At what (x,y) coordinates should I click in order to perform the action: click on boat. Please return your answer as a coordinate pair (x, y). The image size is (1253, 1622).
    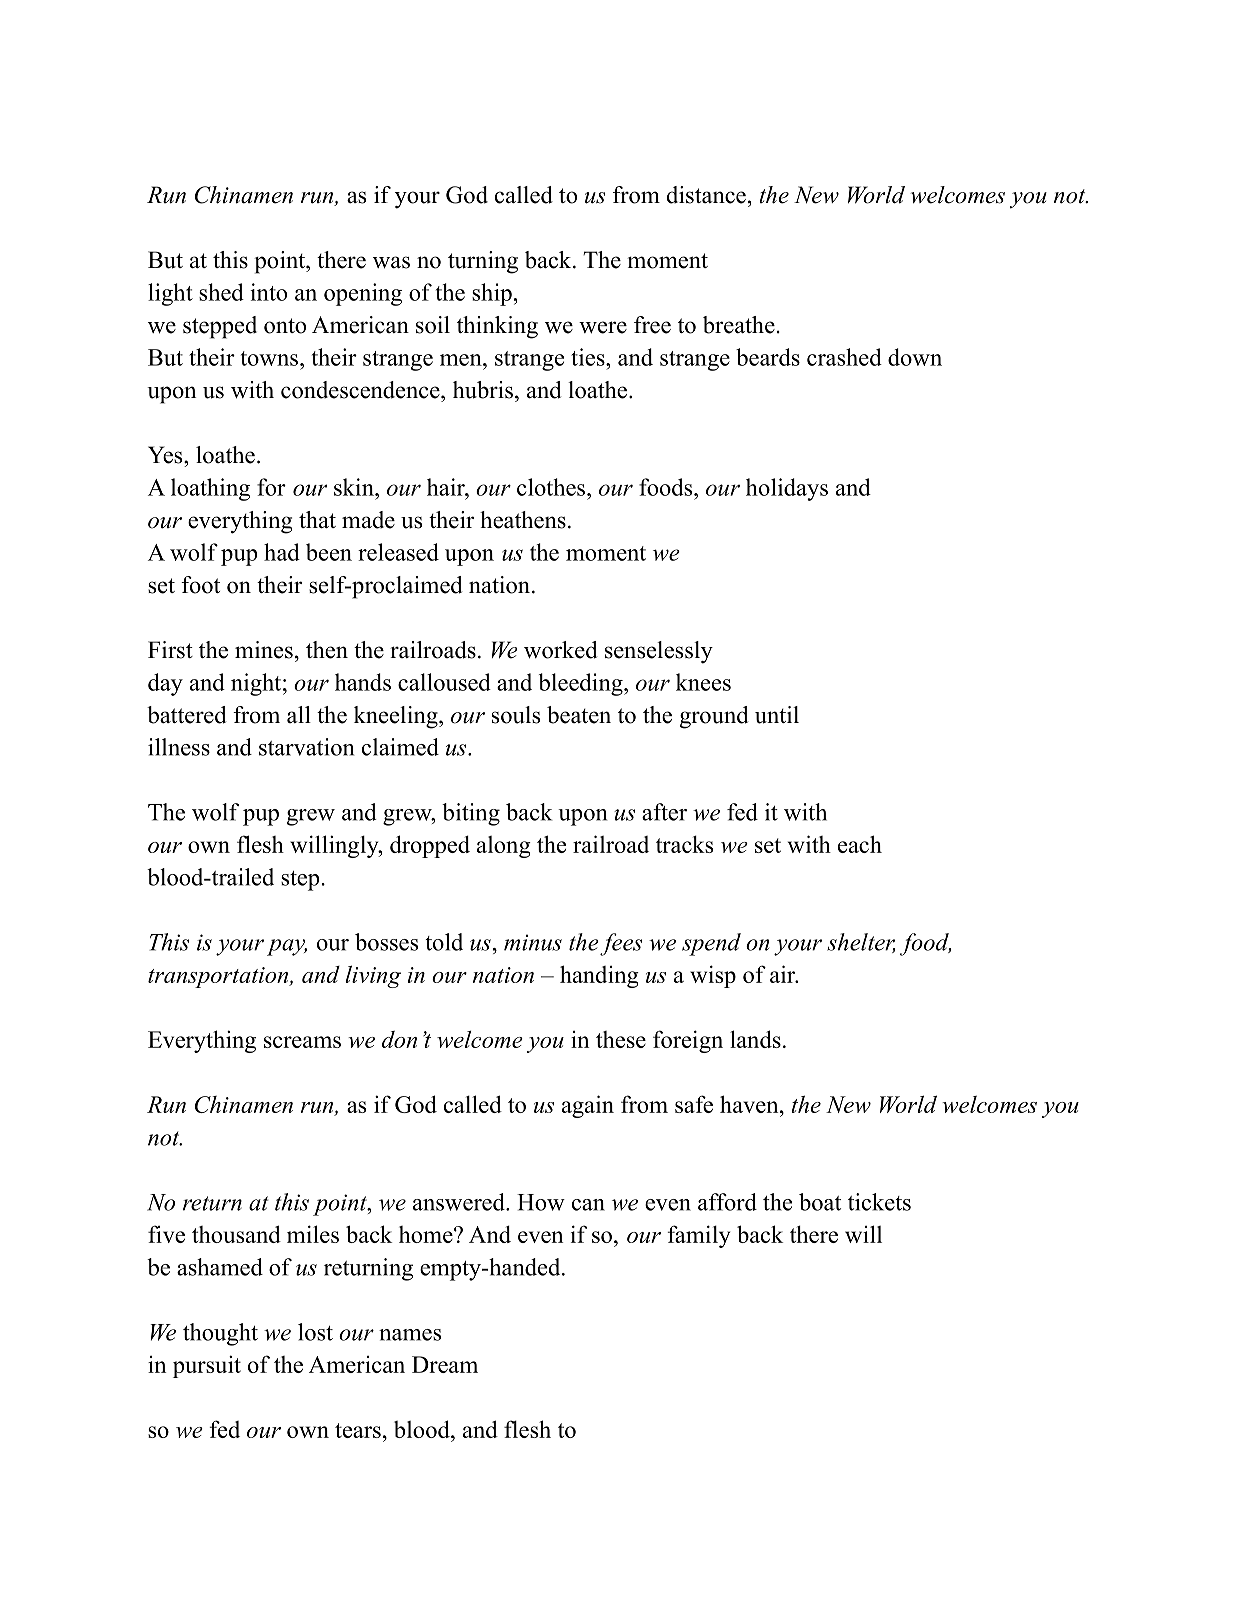
    Looking at the image, I should click on (820, 1202).
